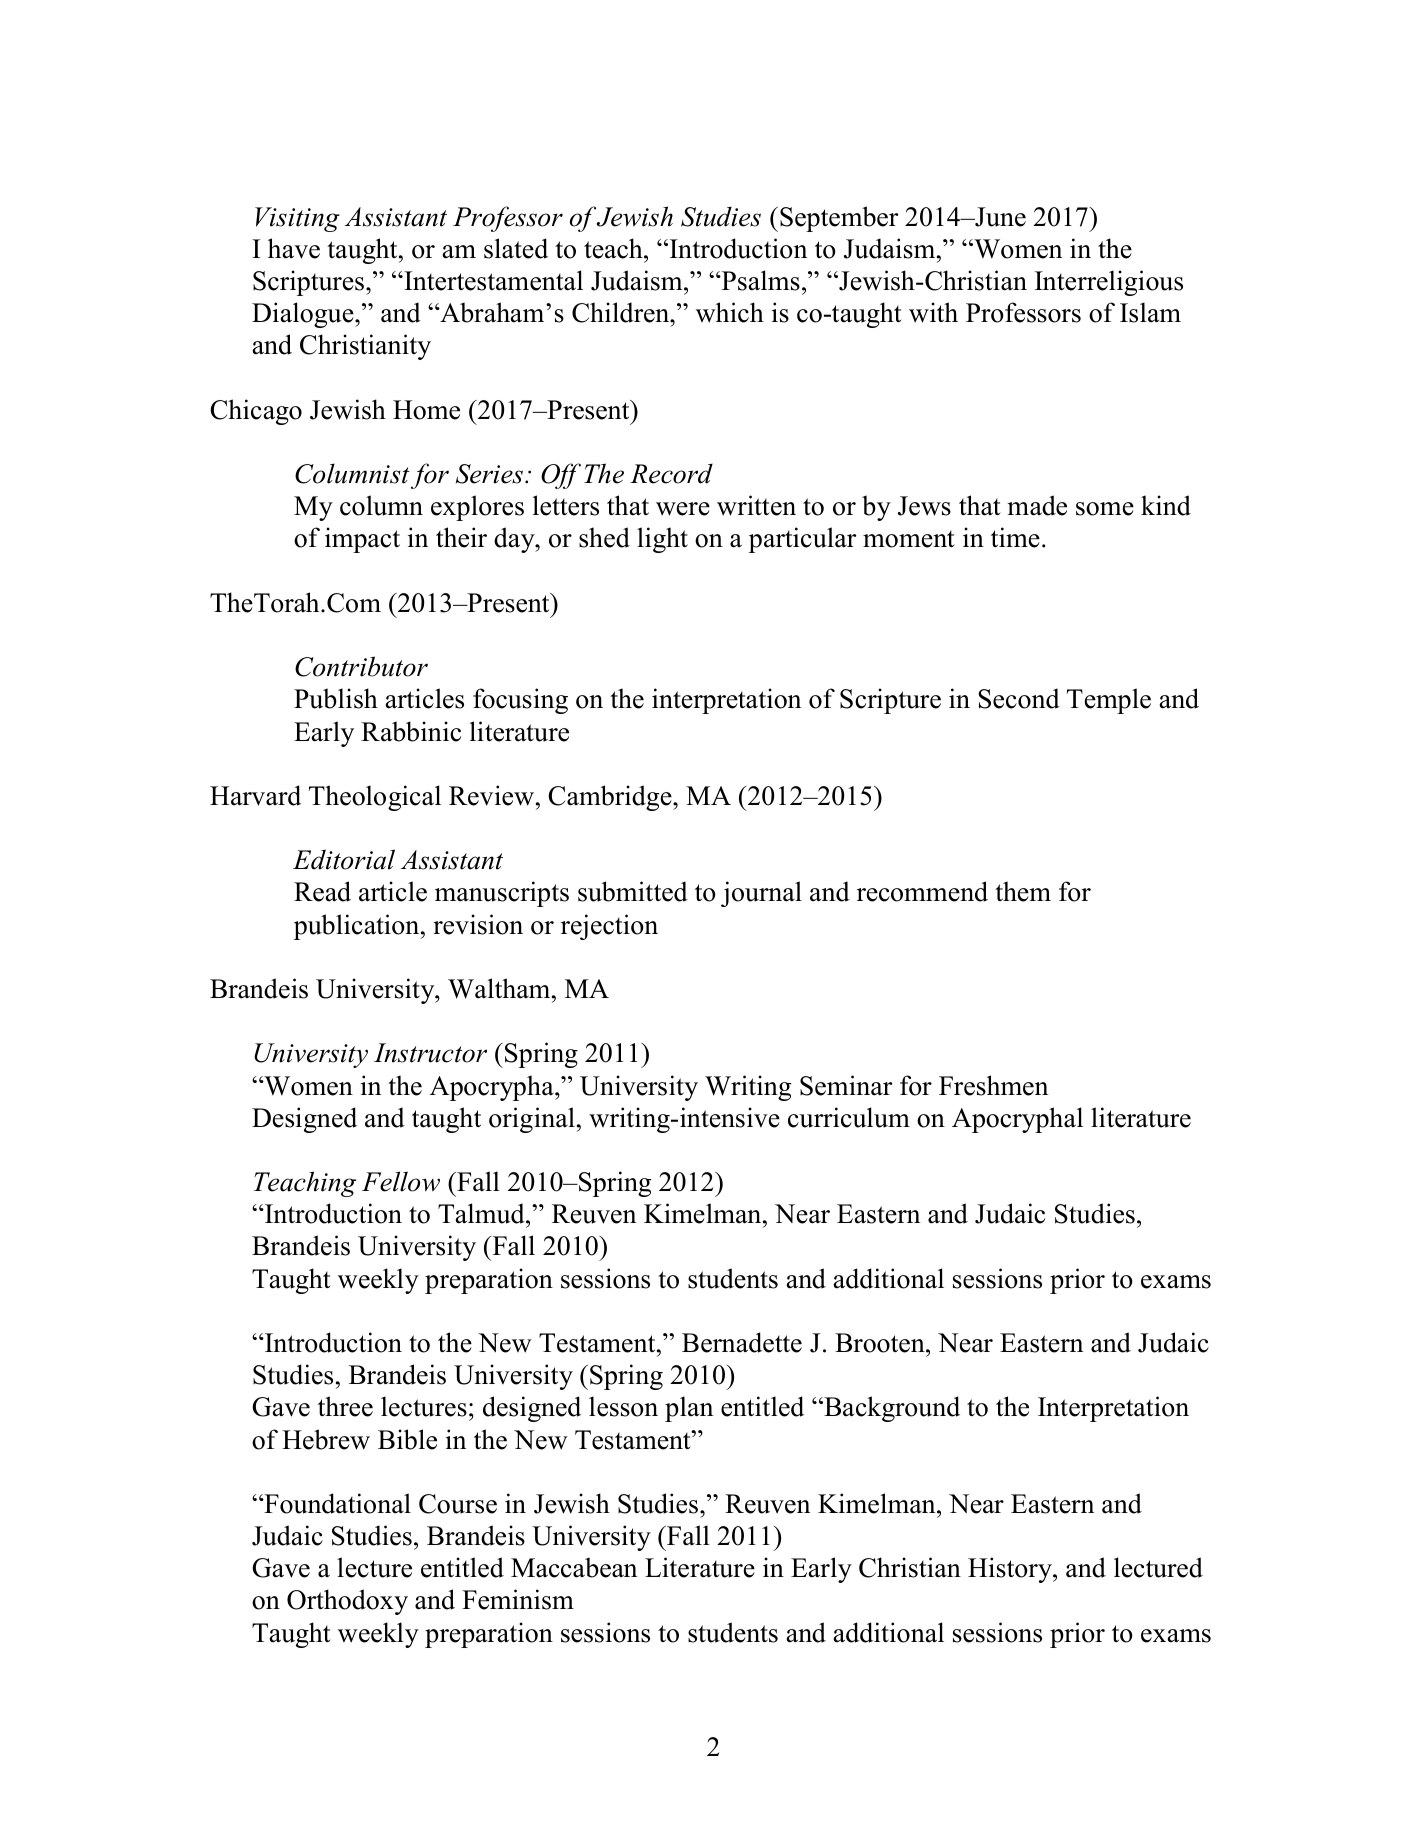 The image size is (1427, 1847). What do you see at coordinates (1150, 312) in the screenshot?
I see `Islam` at bounding box center [1150, 312].
